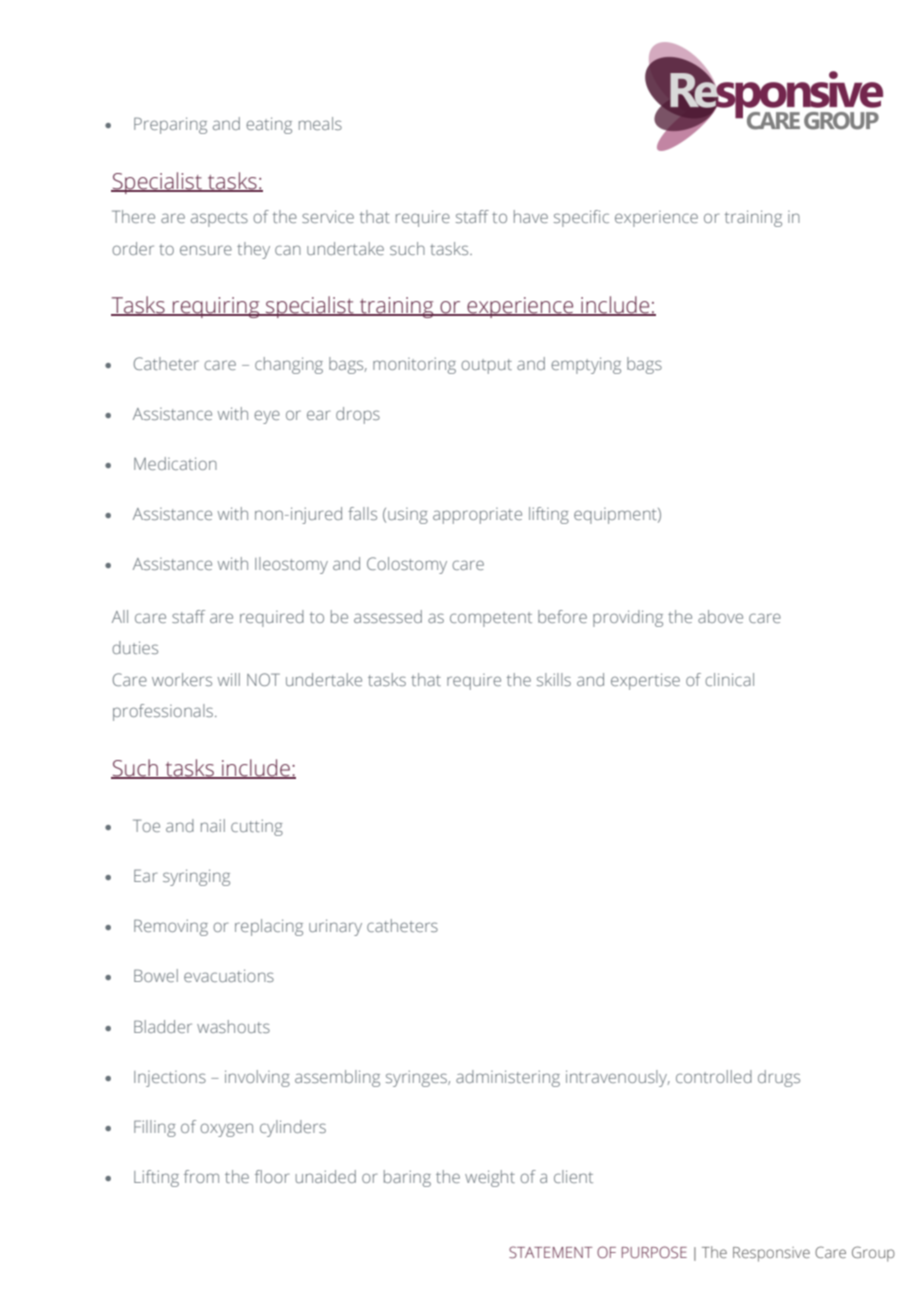  What do you see at coordinates (269, 125) in the screenshot?
I see `eating` at bounding box center [269, 125].
